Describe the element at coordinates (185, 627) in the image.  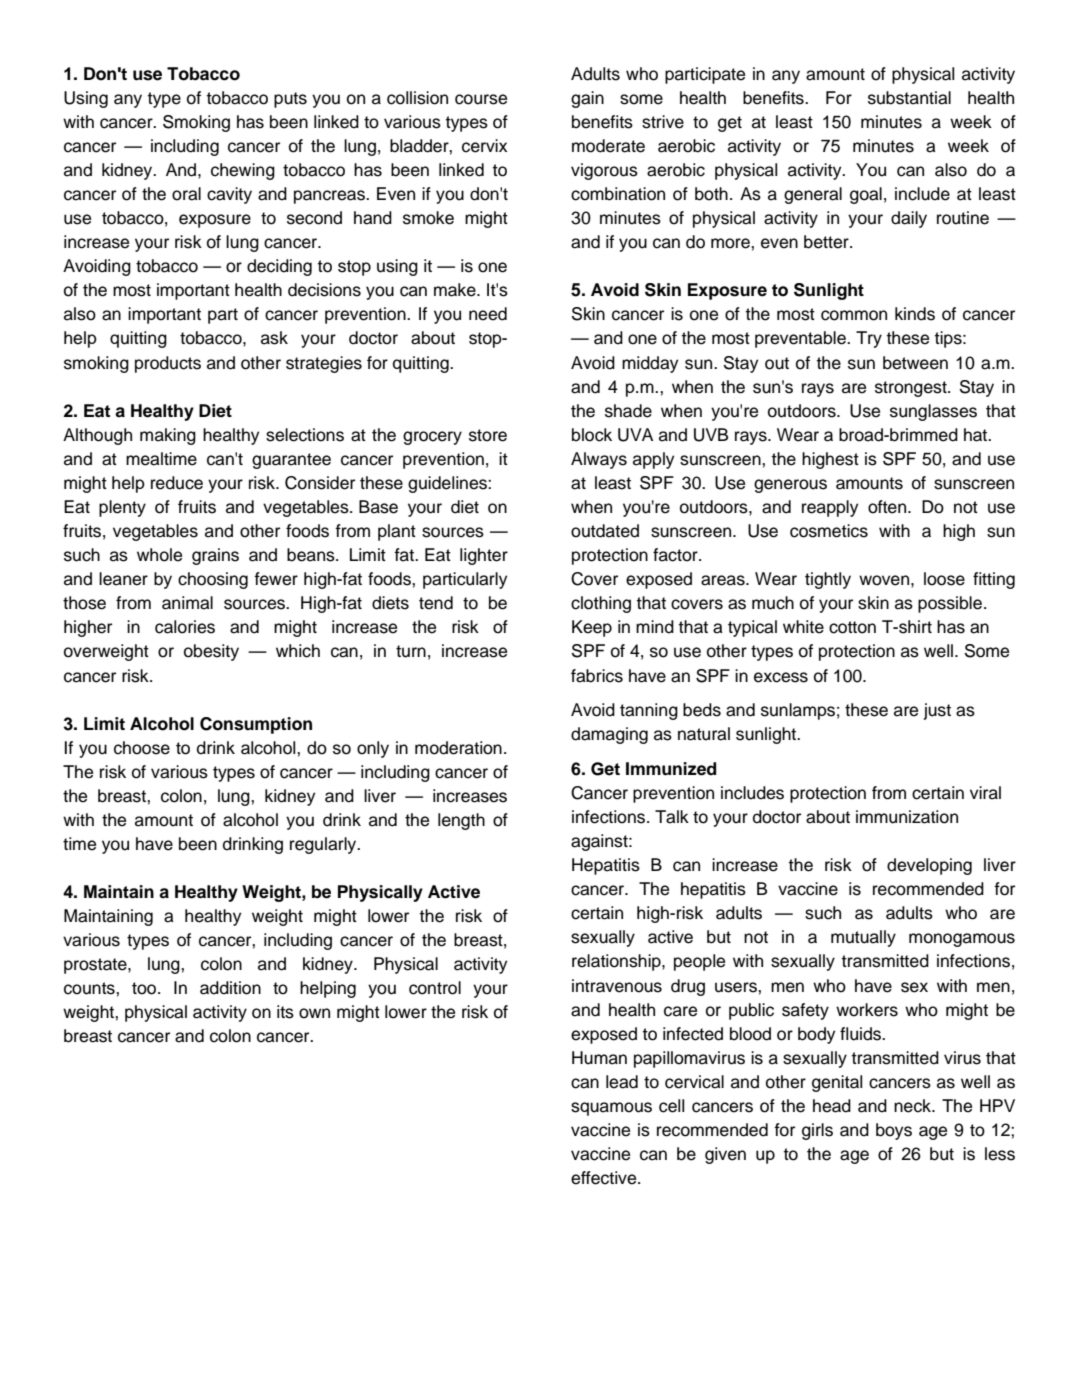
I see `calories` at that location.
